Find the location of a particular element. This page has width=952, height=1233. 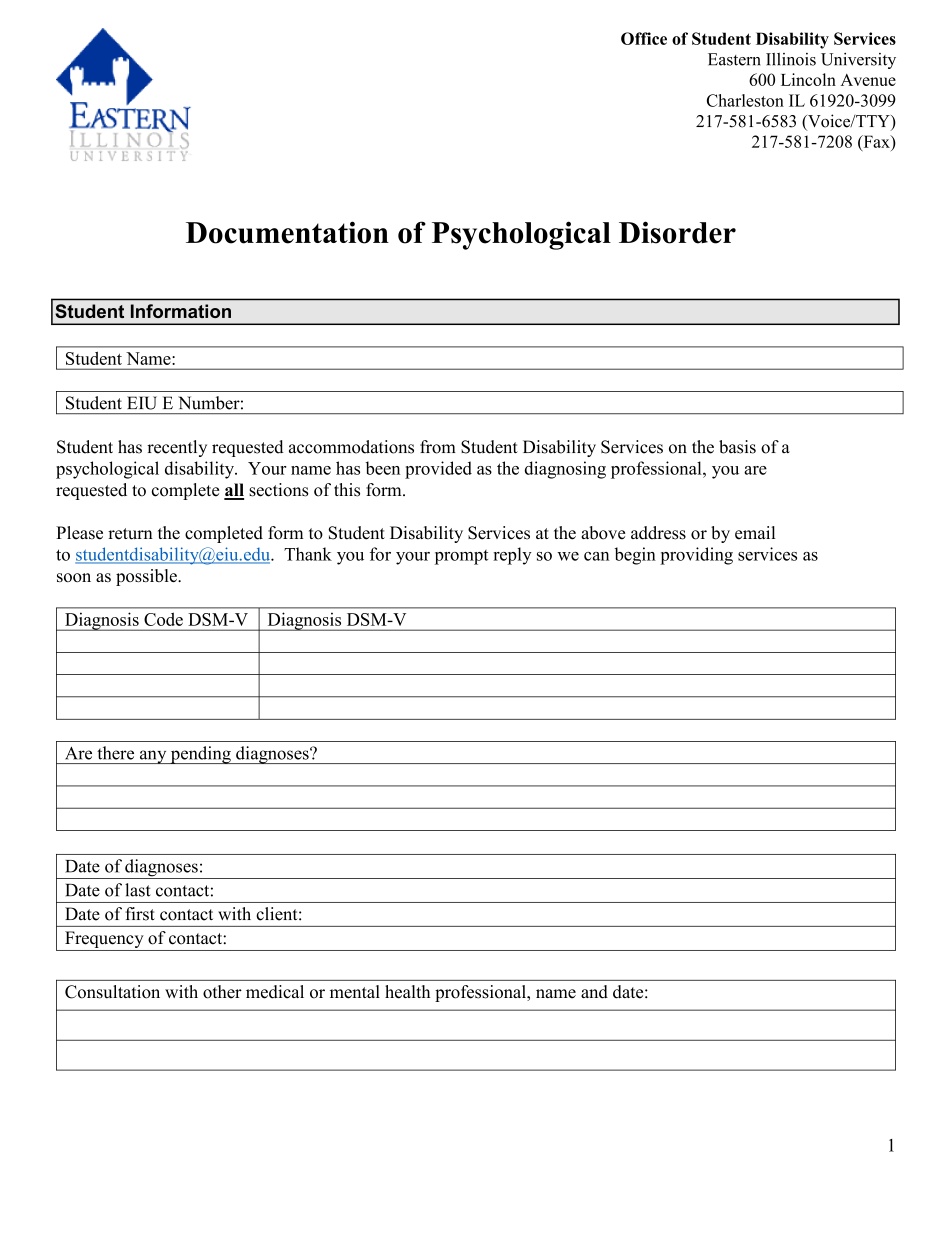

other is located at coordinates (222, 992).
